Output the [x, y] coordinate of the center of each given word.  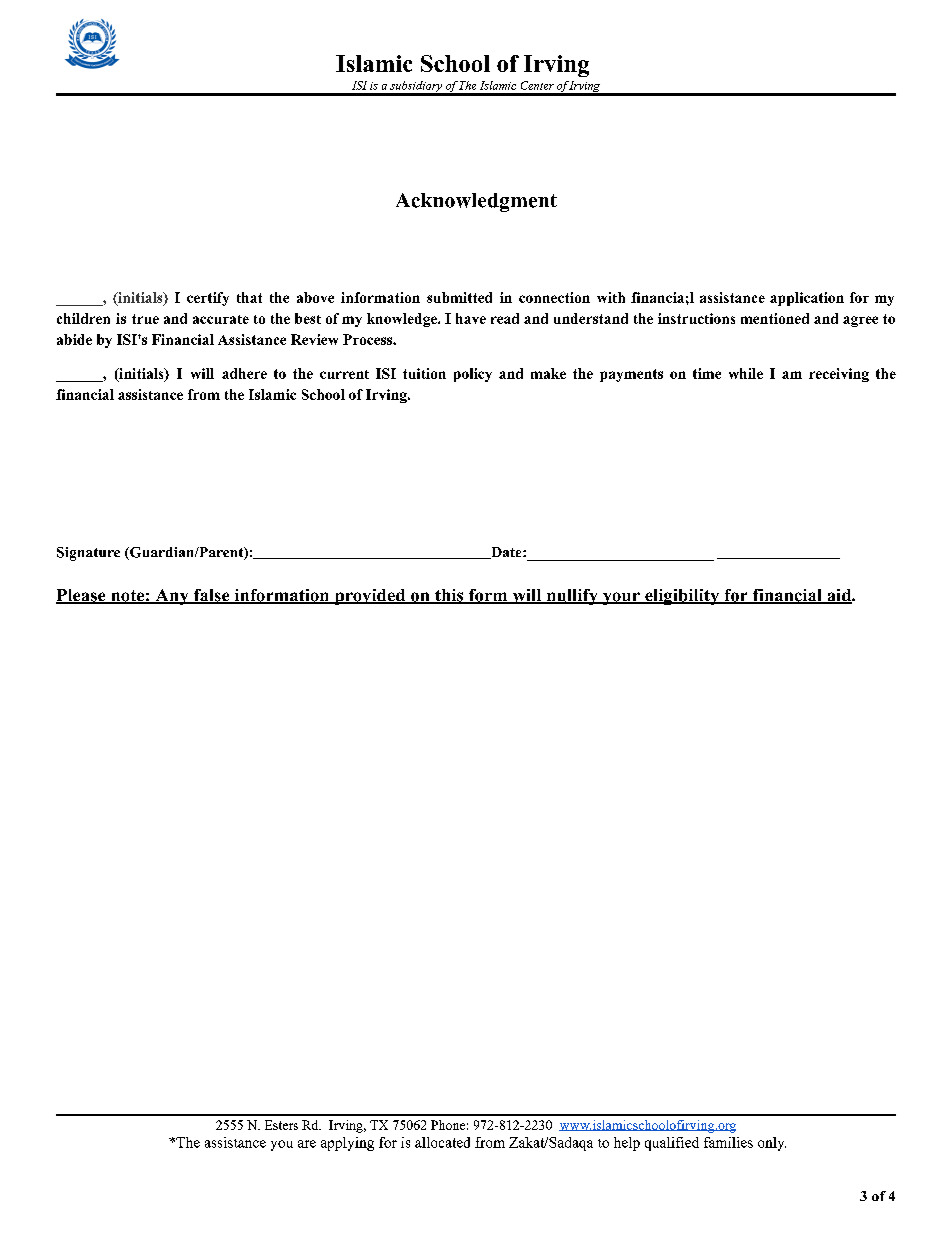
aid [839, 596]
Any [172, 597]
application [807, 299]
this [449, 596]
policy [473, 375]
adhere [244, 373]
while [746, 373]
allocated [442, 1142]
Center [537, 85]
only [772, 1144]
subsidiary [416, 88]
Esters [281, 1125]
